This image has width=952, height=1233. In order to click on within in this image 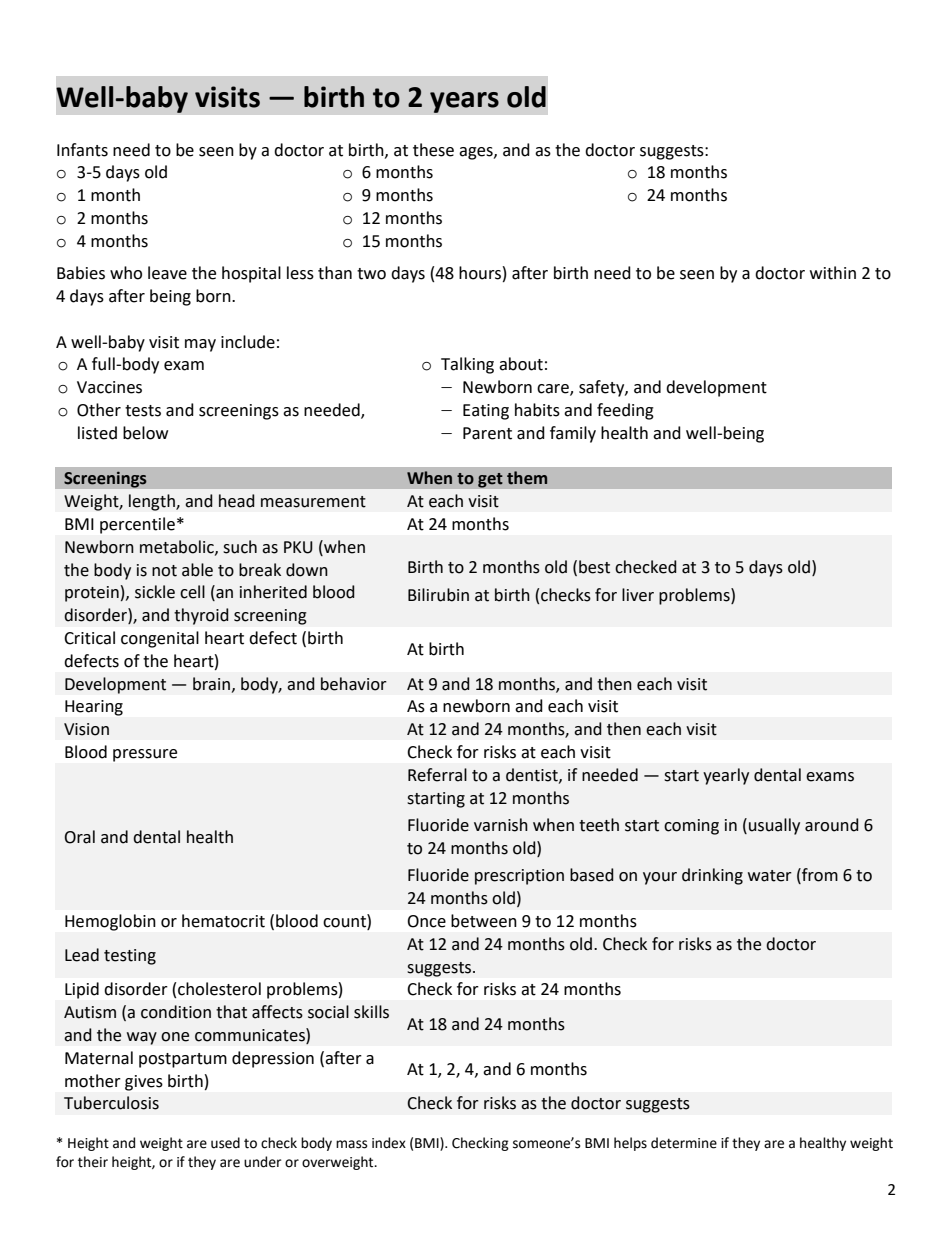, I will do `click(833, 273)`.
